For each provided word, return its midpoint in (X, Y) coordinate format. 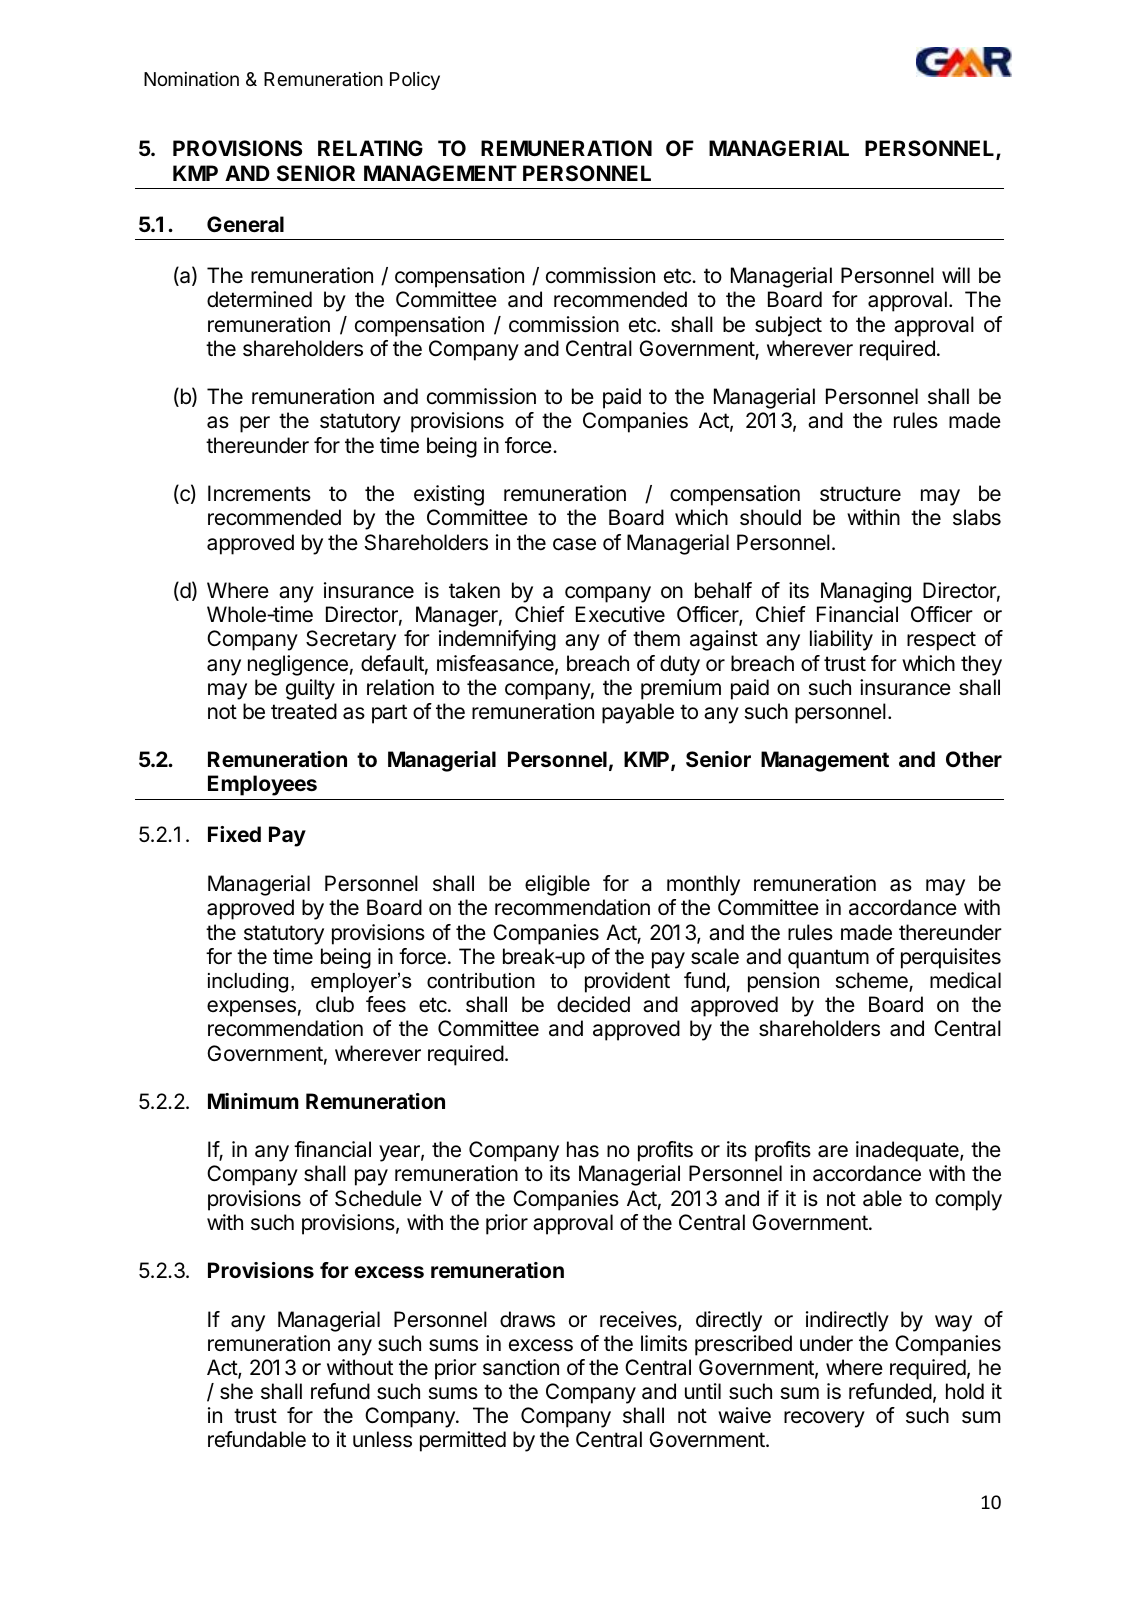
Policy (415, 80)
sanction (521, 1367)
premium (681, 689)
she (236, 1391)
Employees (262, 785)
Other (974, 759)
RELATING (370, 148)
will (956, 275)
